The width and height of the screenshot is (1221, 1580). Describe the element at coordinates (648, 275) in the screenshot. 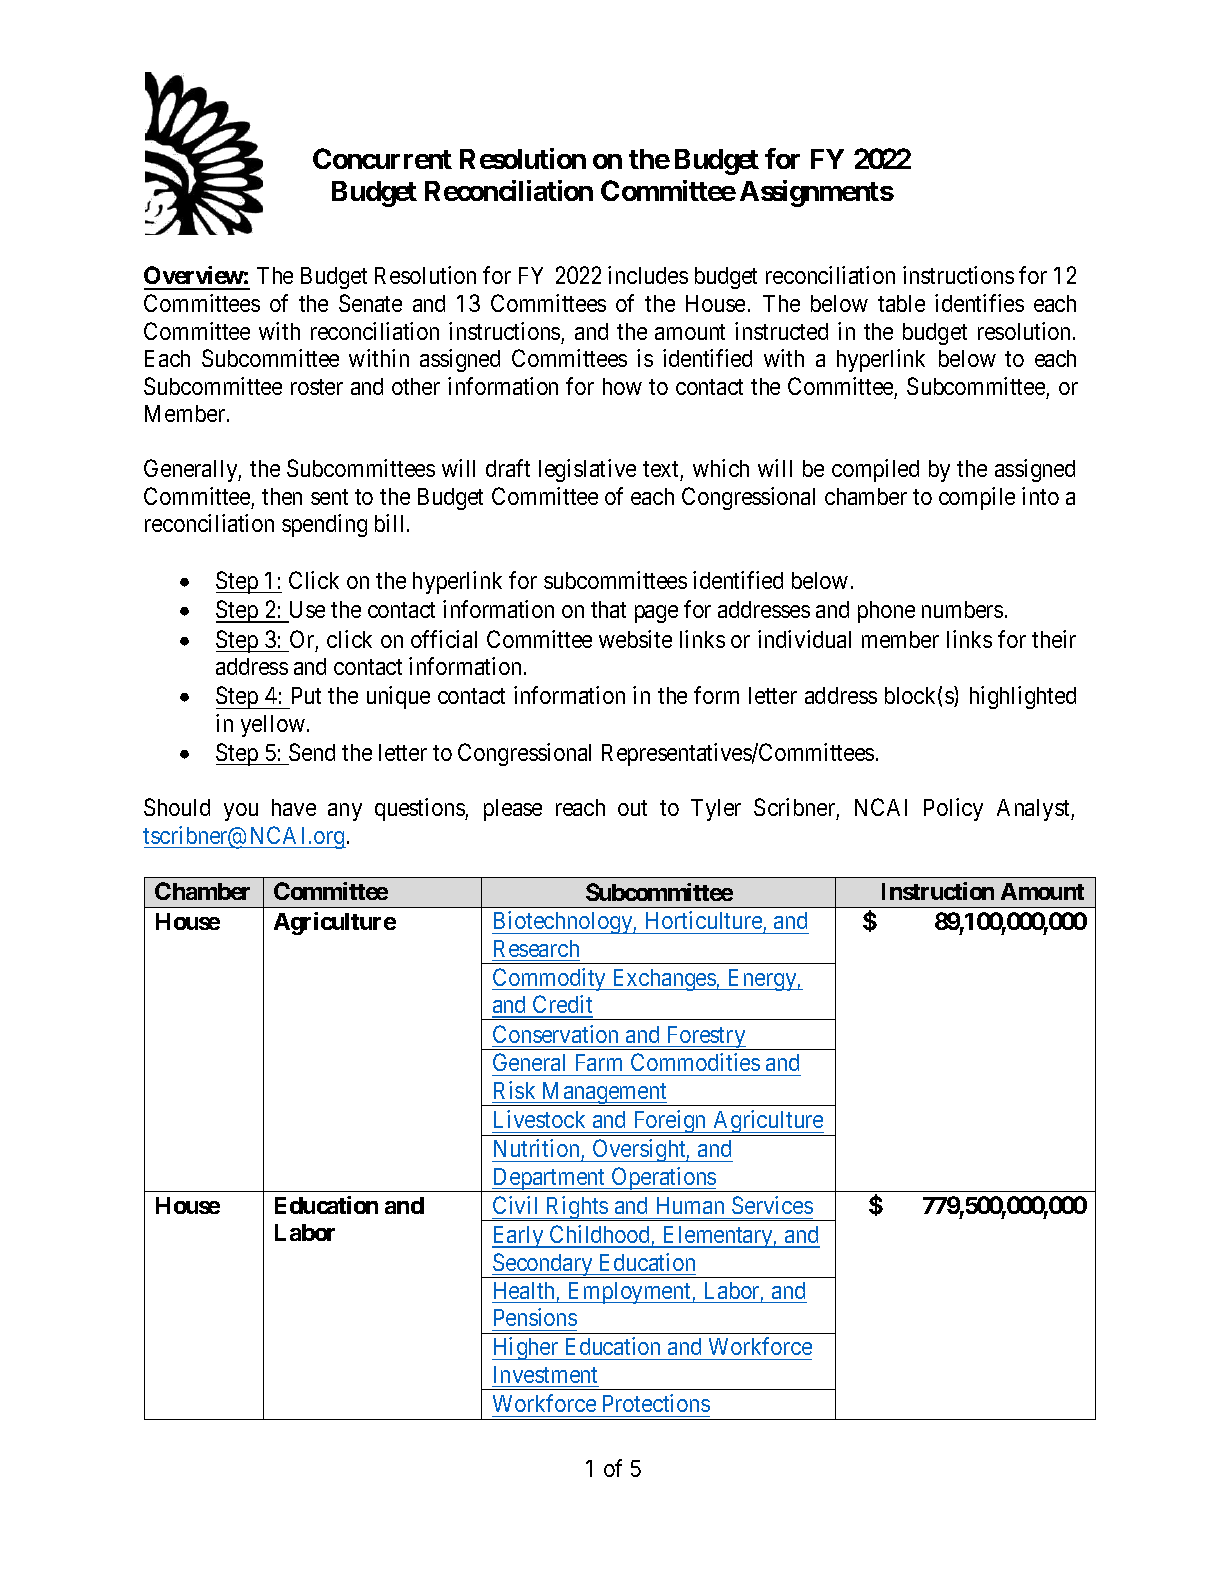

I see `includes` at that location.
